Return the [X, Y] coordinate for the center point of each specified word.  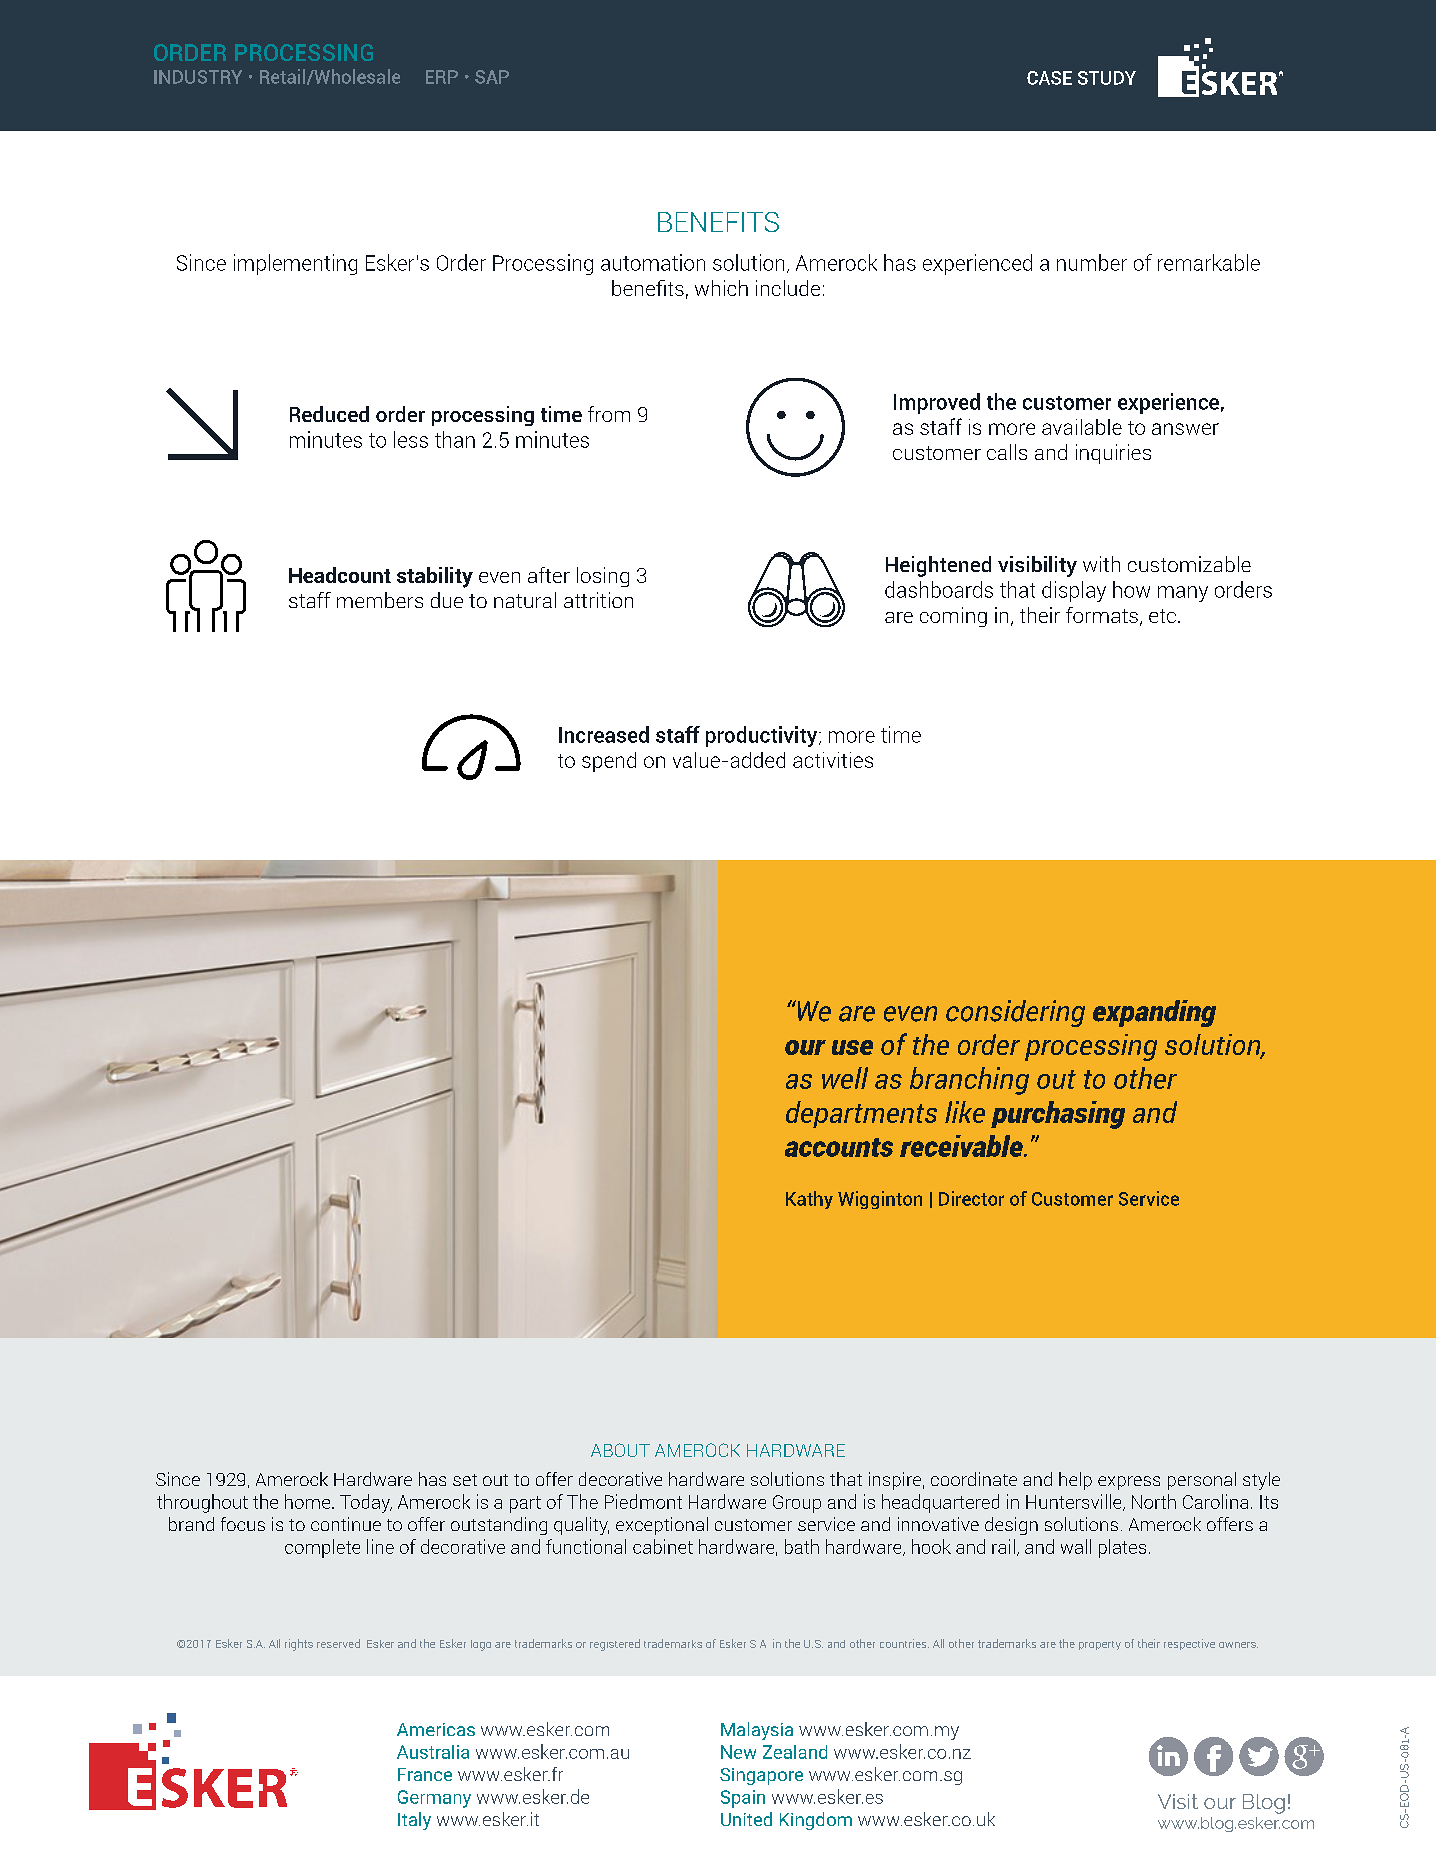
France [425, 1774]
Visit [1178, 1801]
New [738, 1752]
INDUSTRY [198, 77]
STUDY [1107, 78]
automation [653, 262]
